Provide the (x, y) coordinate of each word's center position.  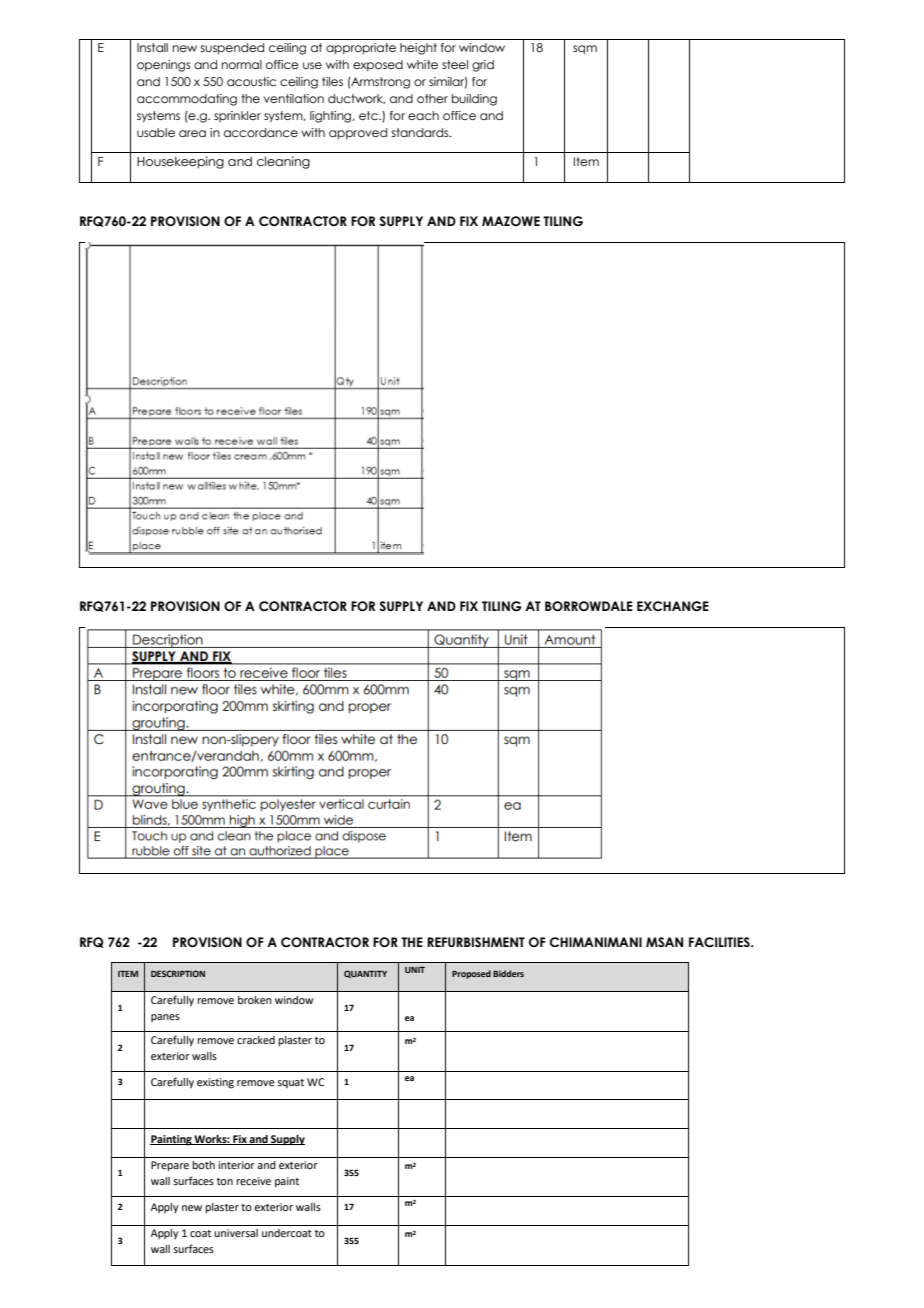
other (432, 98)
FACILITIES (720, 942)
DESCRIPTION (178, 973)
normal (241, 64)
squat (290, 1083)
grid (483, 66)
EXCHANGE (673, 606)
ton (225, 1181)
